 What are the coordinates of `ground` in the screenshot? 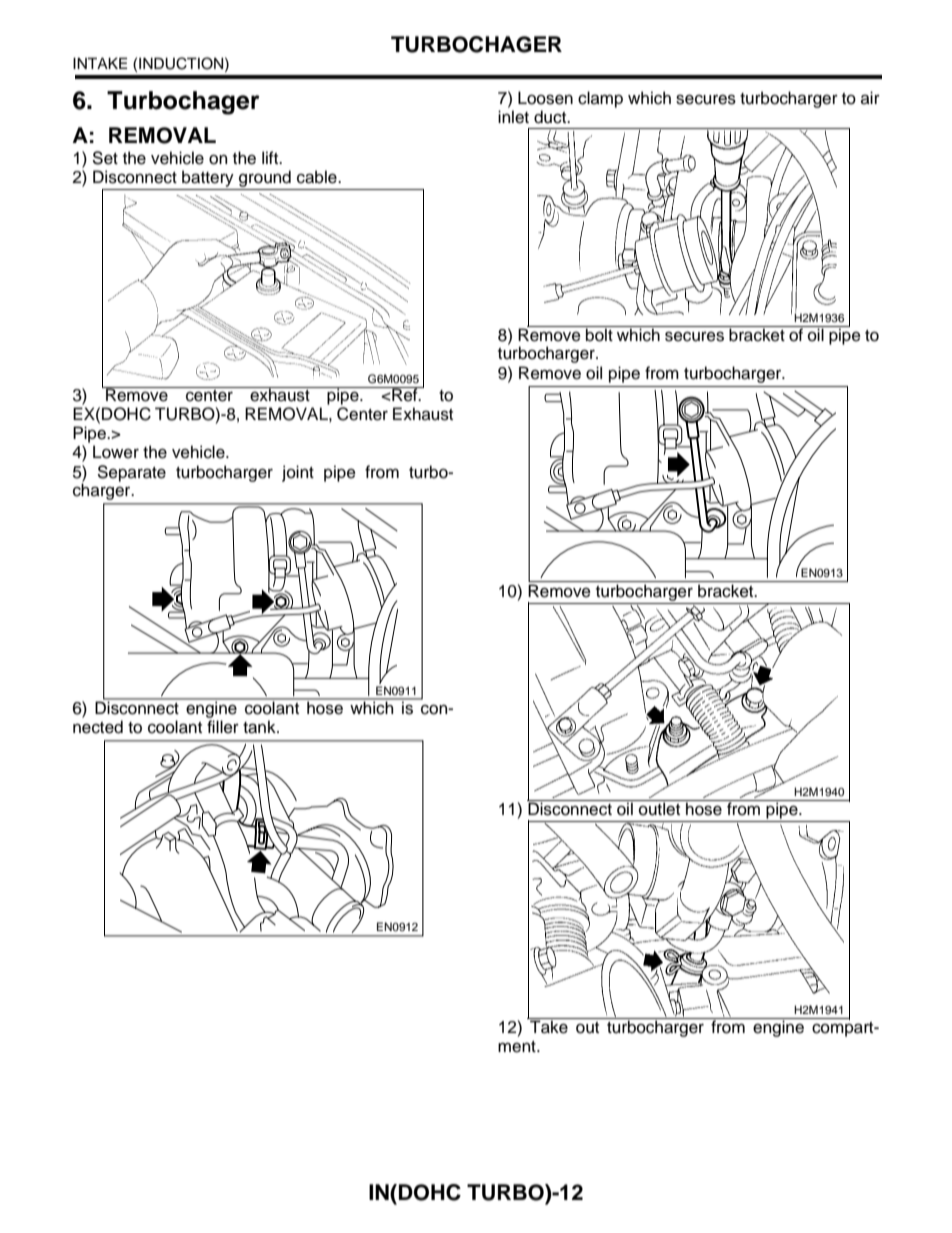 It's located at (265, 180).
